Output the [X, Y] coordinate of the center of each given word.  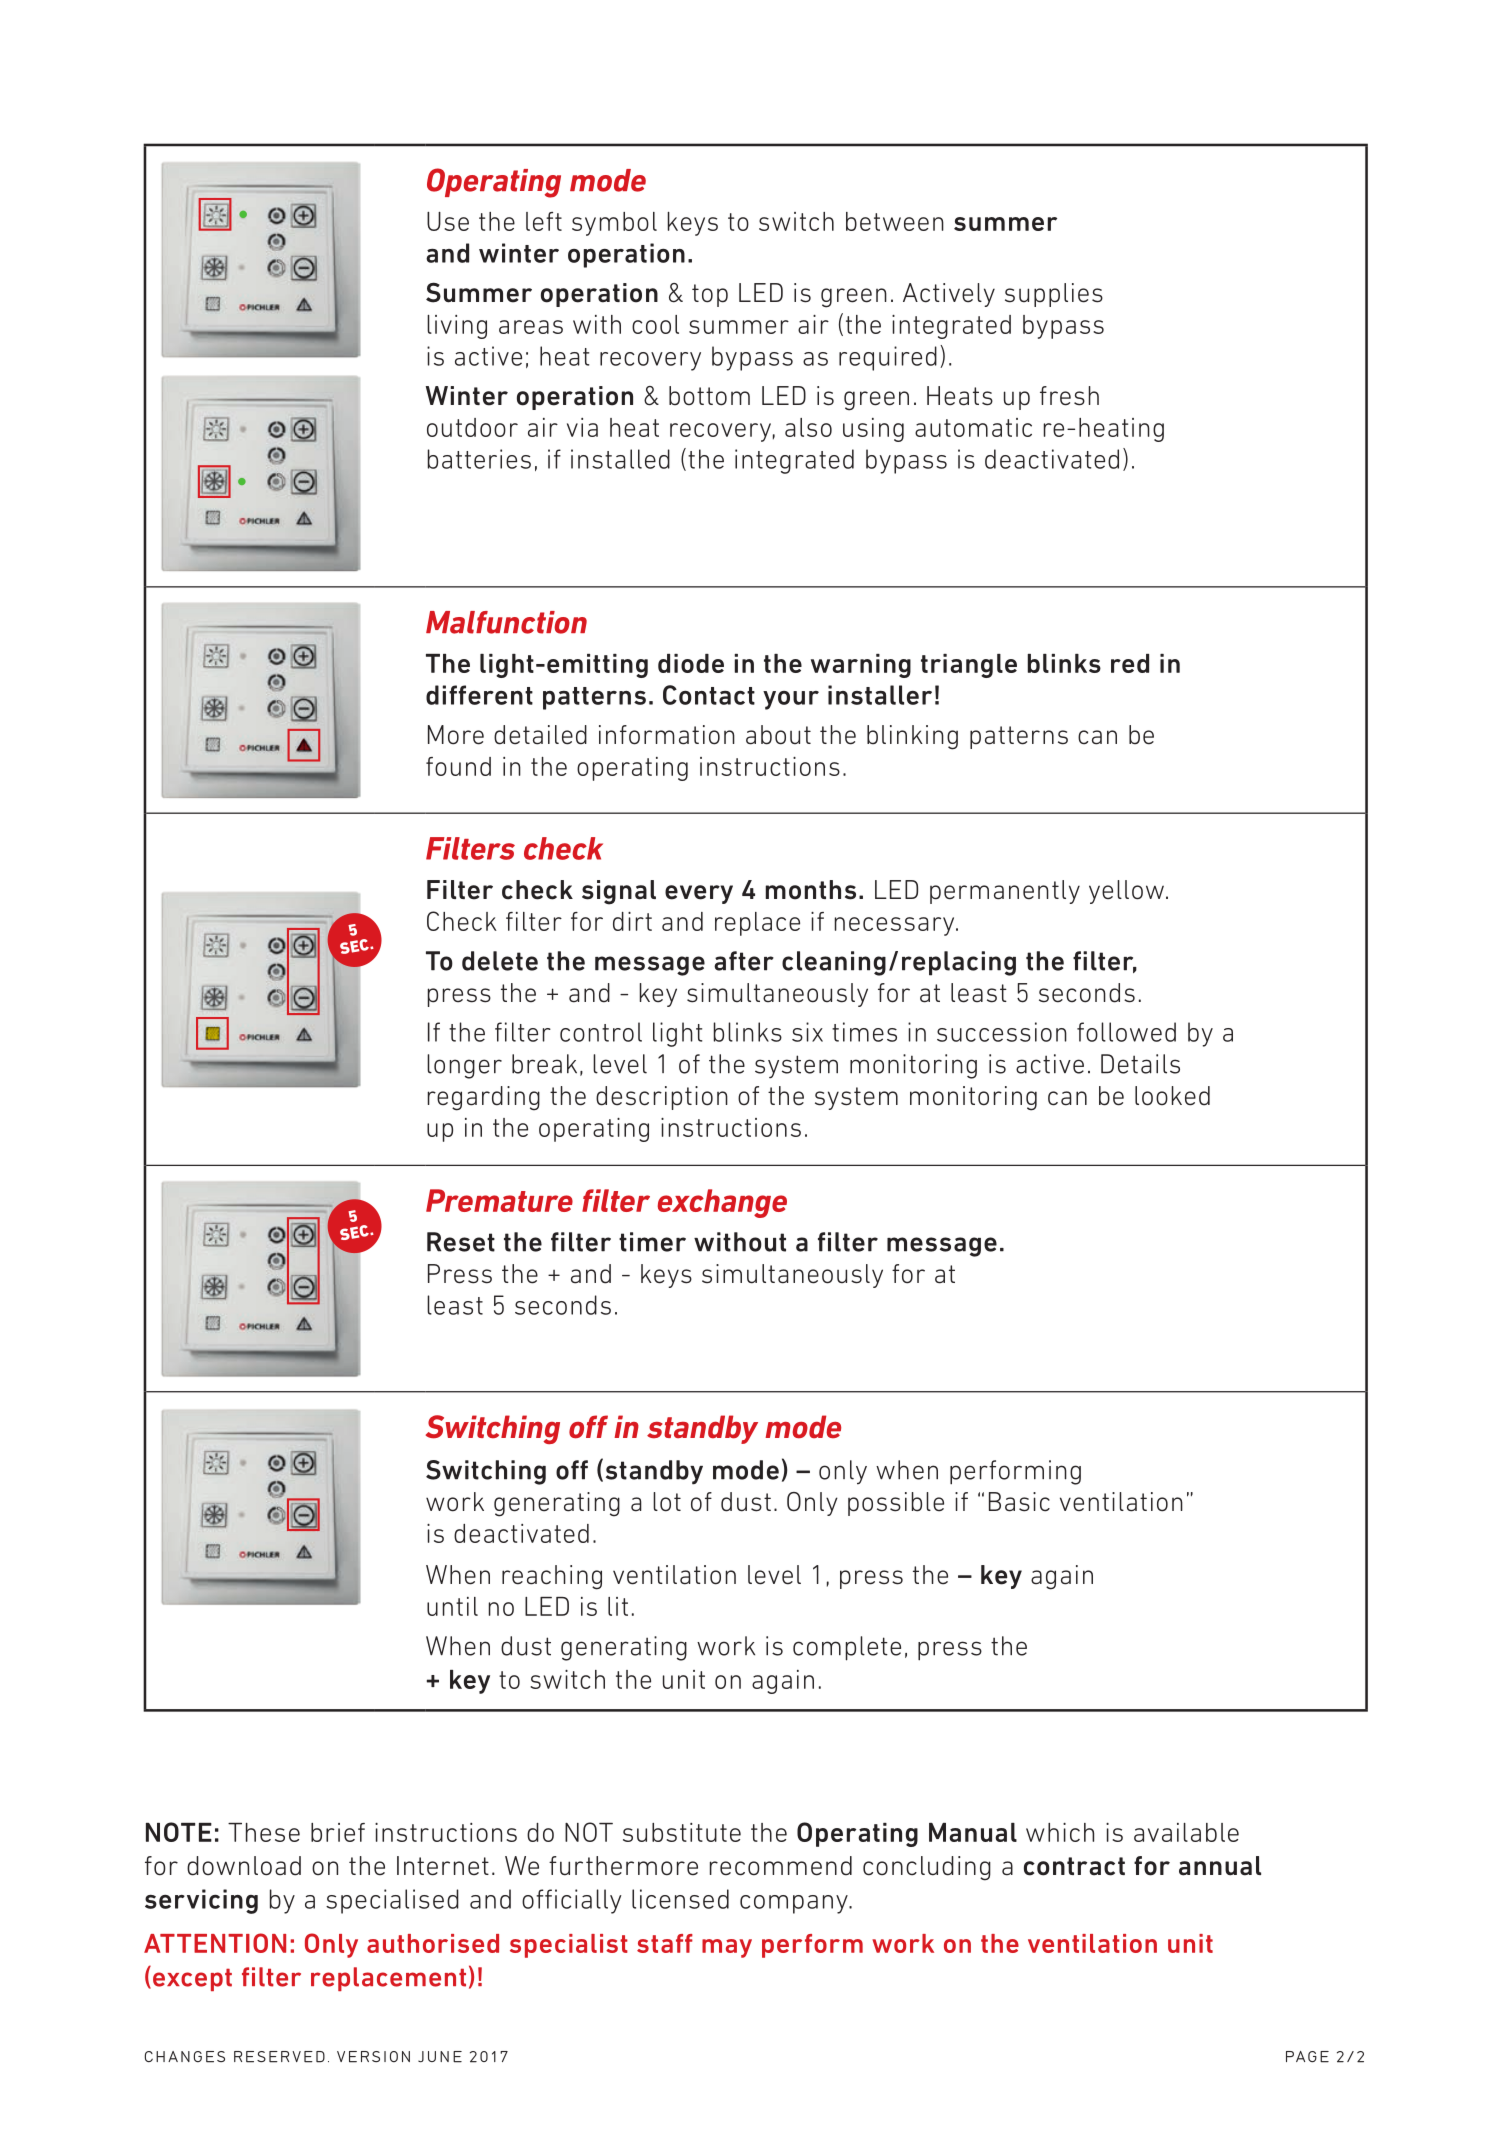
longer [464, 1066]
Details [1140, 1064]
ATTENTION [215, 1943]
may [727, 1948]
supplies [1054, 295]
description [662, 1098]
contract [1074, 1866]
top [710, 295]
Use [448, 221]
